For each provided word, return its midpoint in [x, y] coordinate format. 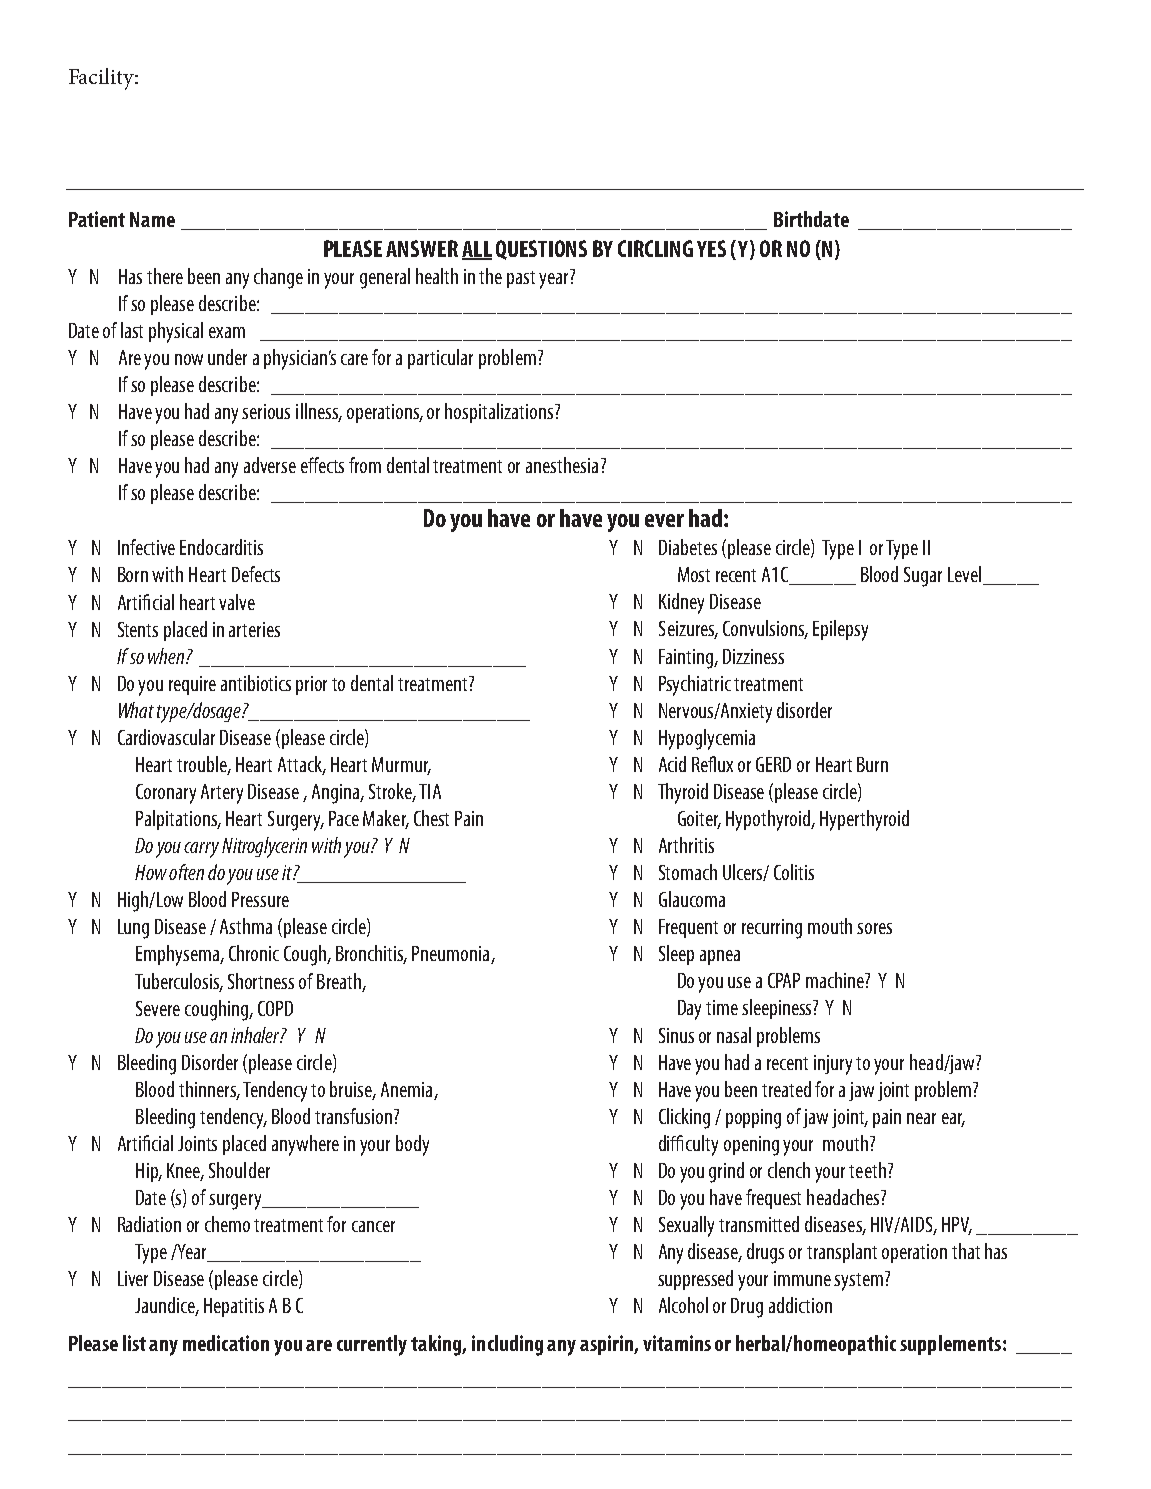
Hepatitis [234, 1307]
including [507, 1345]
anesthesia [562, 465]
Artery [222, 794]
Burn [872, 764]
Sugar [923, 577]
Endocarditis [221, 547]
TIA [430, 791]
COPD [275, 1008]
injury [833, 1065]
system [858, 1282]
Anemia [406, 1089]
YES [711, 248]
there [165, 276]
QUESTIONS [541, 250]
